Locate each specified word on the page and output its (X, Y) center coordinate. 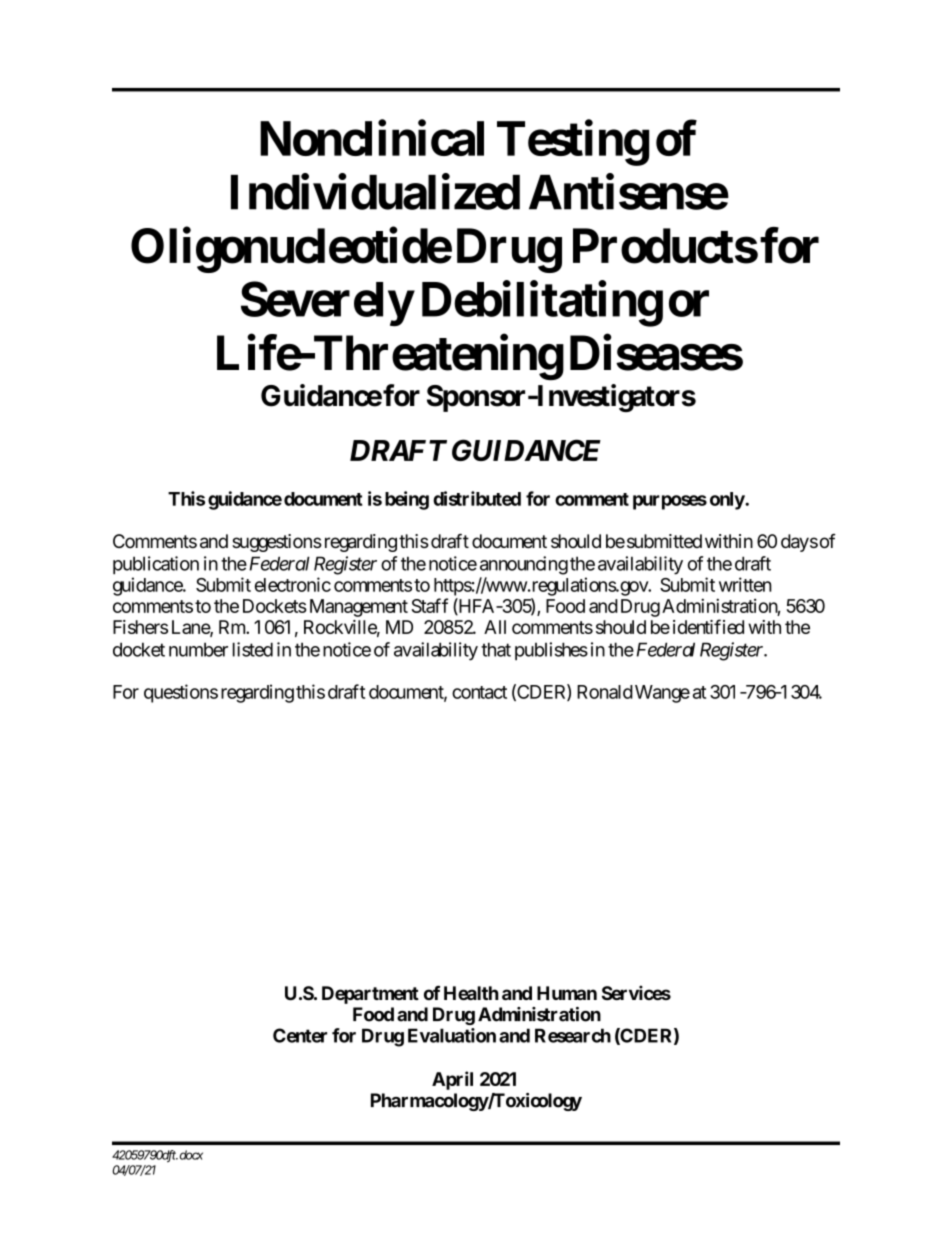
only (728, 501)
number (198, 649)
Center (300, 1035)
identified (708, 626)
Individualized (375, 192)
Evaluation (452, 1035)
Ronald (605, 692)
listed (253, 649)
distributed (477, 498)
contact (479, 692)
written (745, 584)
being (407, 500)
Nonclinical (372, 138)
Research (573, 1035)
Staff (429, 605)
